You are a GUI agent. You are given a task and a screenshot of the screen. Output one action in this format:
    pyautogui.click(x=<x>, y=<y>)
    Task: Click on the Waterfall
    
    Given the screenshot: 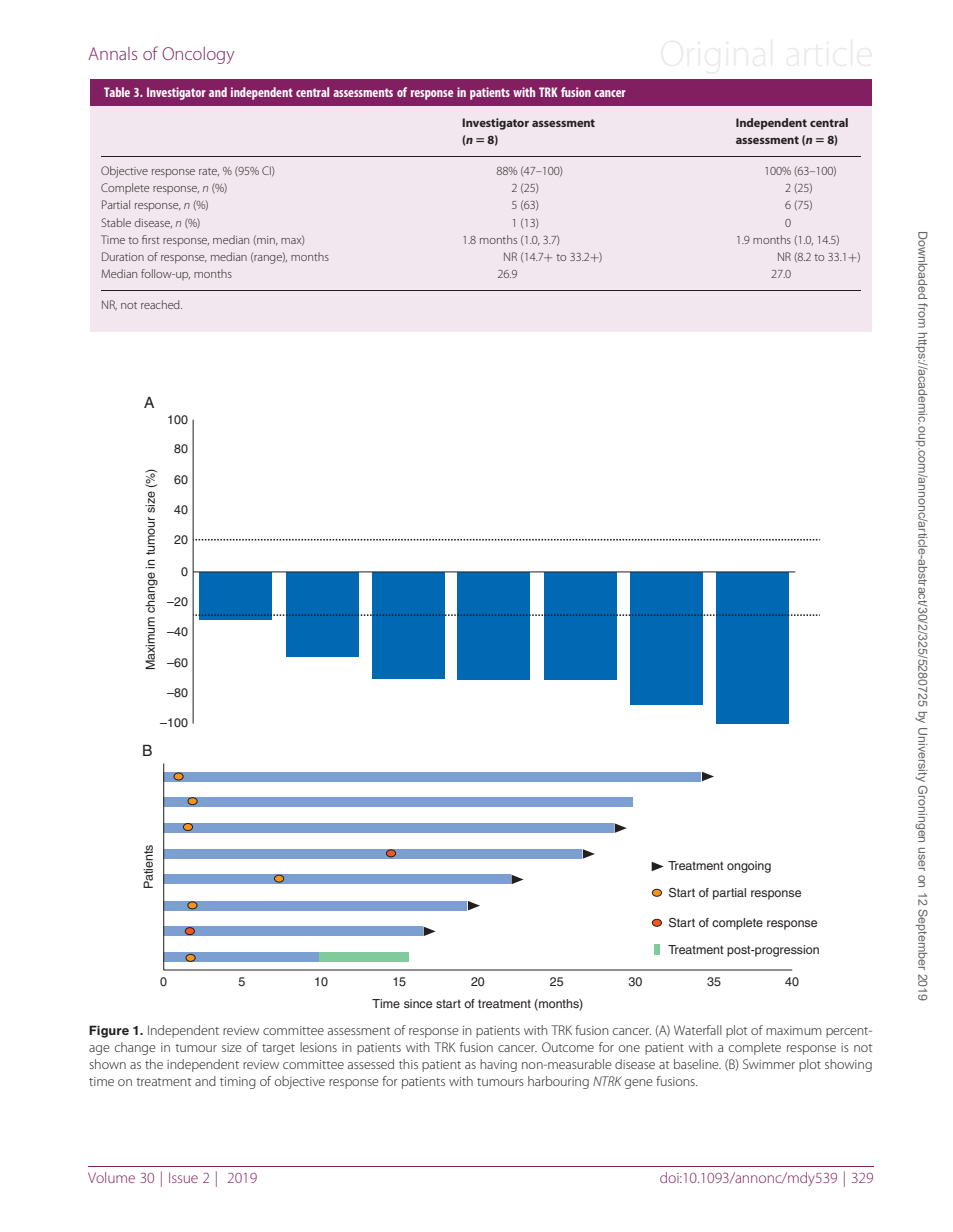 What is the action you would take?
    pyautogui.click(x=698, y=1030)
